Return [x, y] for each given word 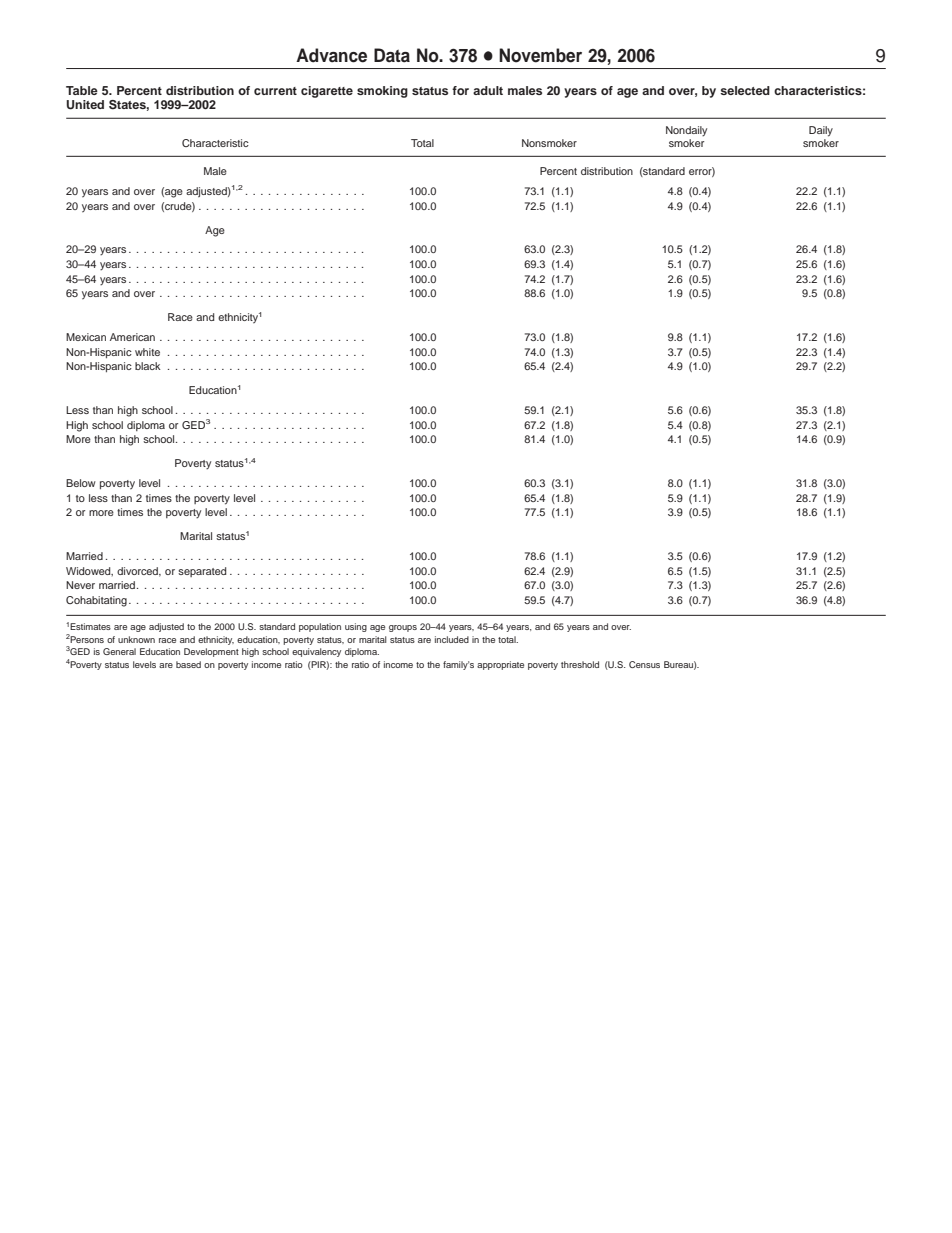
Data [392, 55]
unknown [136, 639]
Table [82, 90]
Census [644, 664]
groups [403, 628]
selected [745, 90]
